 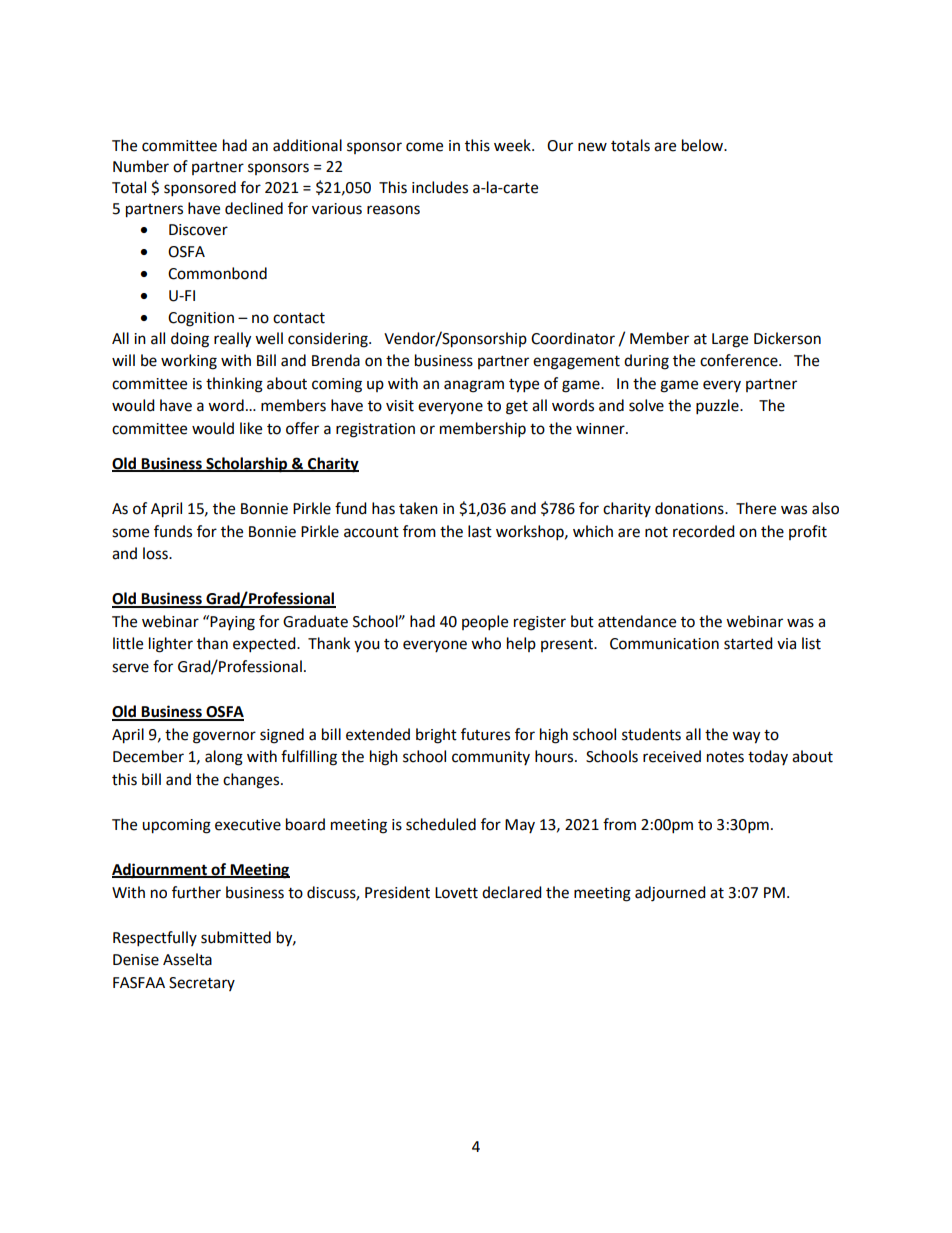 What do you see at coordinates (512, 892) in the screenshot?
I see `declared` at bounding box center [512, 892].
